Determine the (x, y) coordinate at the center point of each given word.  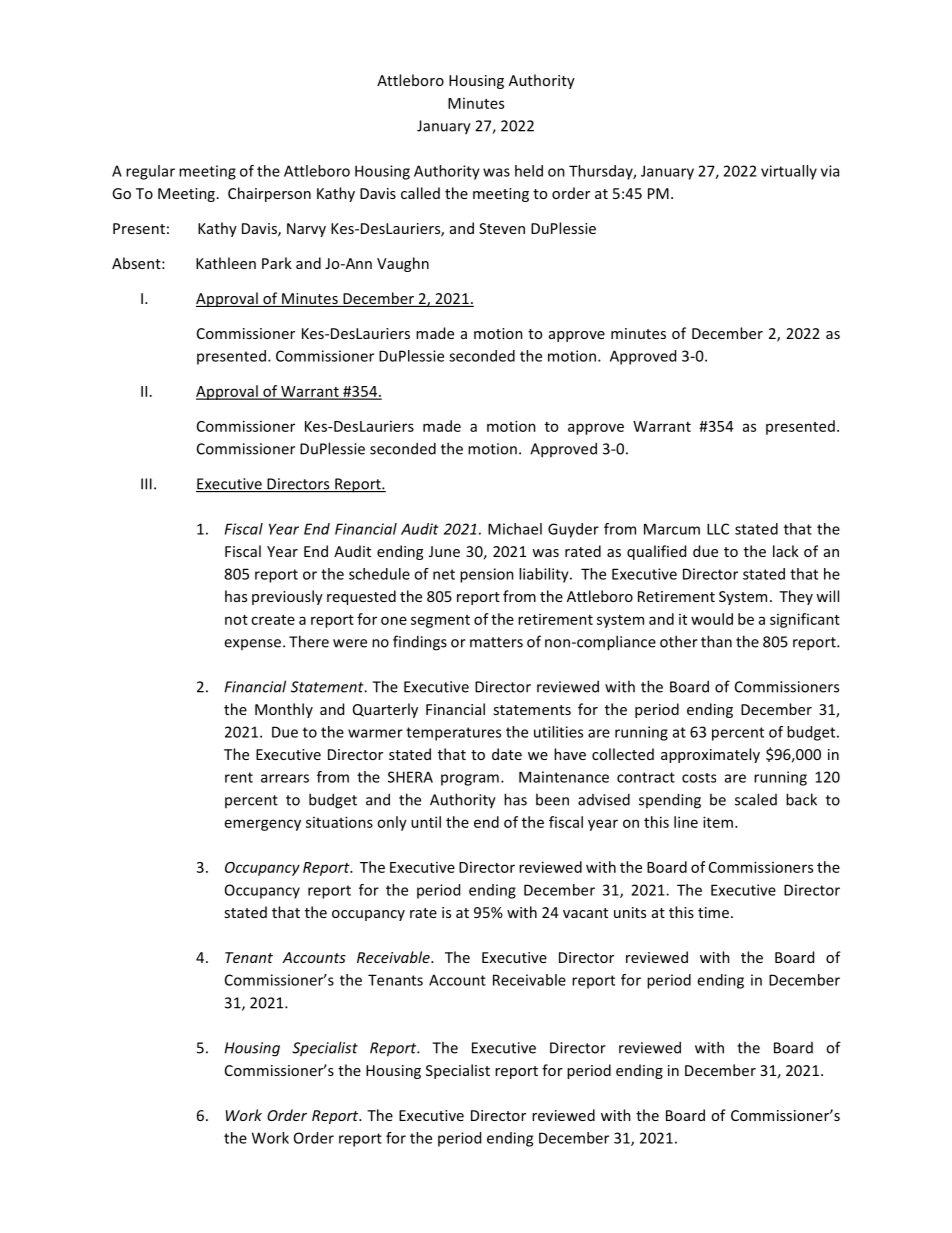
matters (496, 642)
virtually (789, 172)
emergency (263, 825)
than (716, 641)
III (146, 484)
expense (254, 644)
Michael (515, 529)
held (529, 171)
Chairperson (269, 194)
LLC (718, 529)
